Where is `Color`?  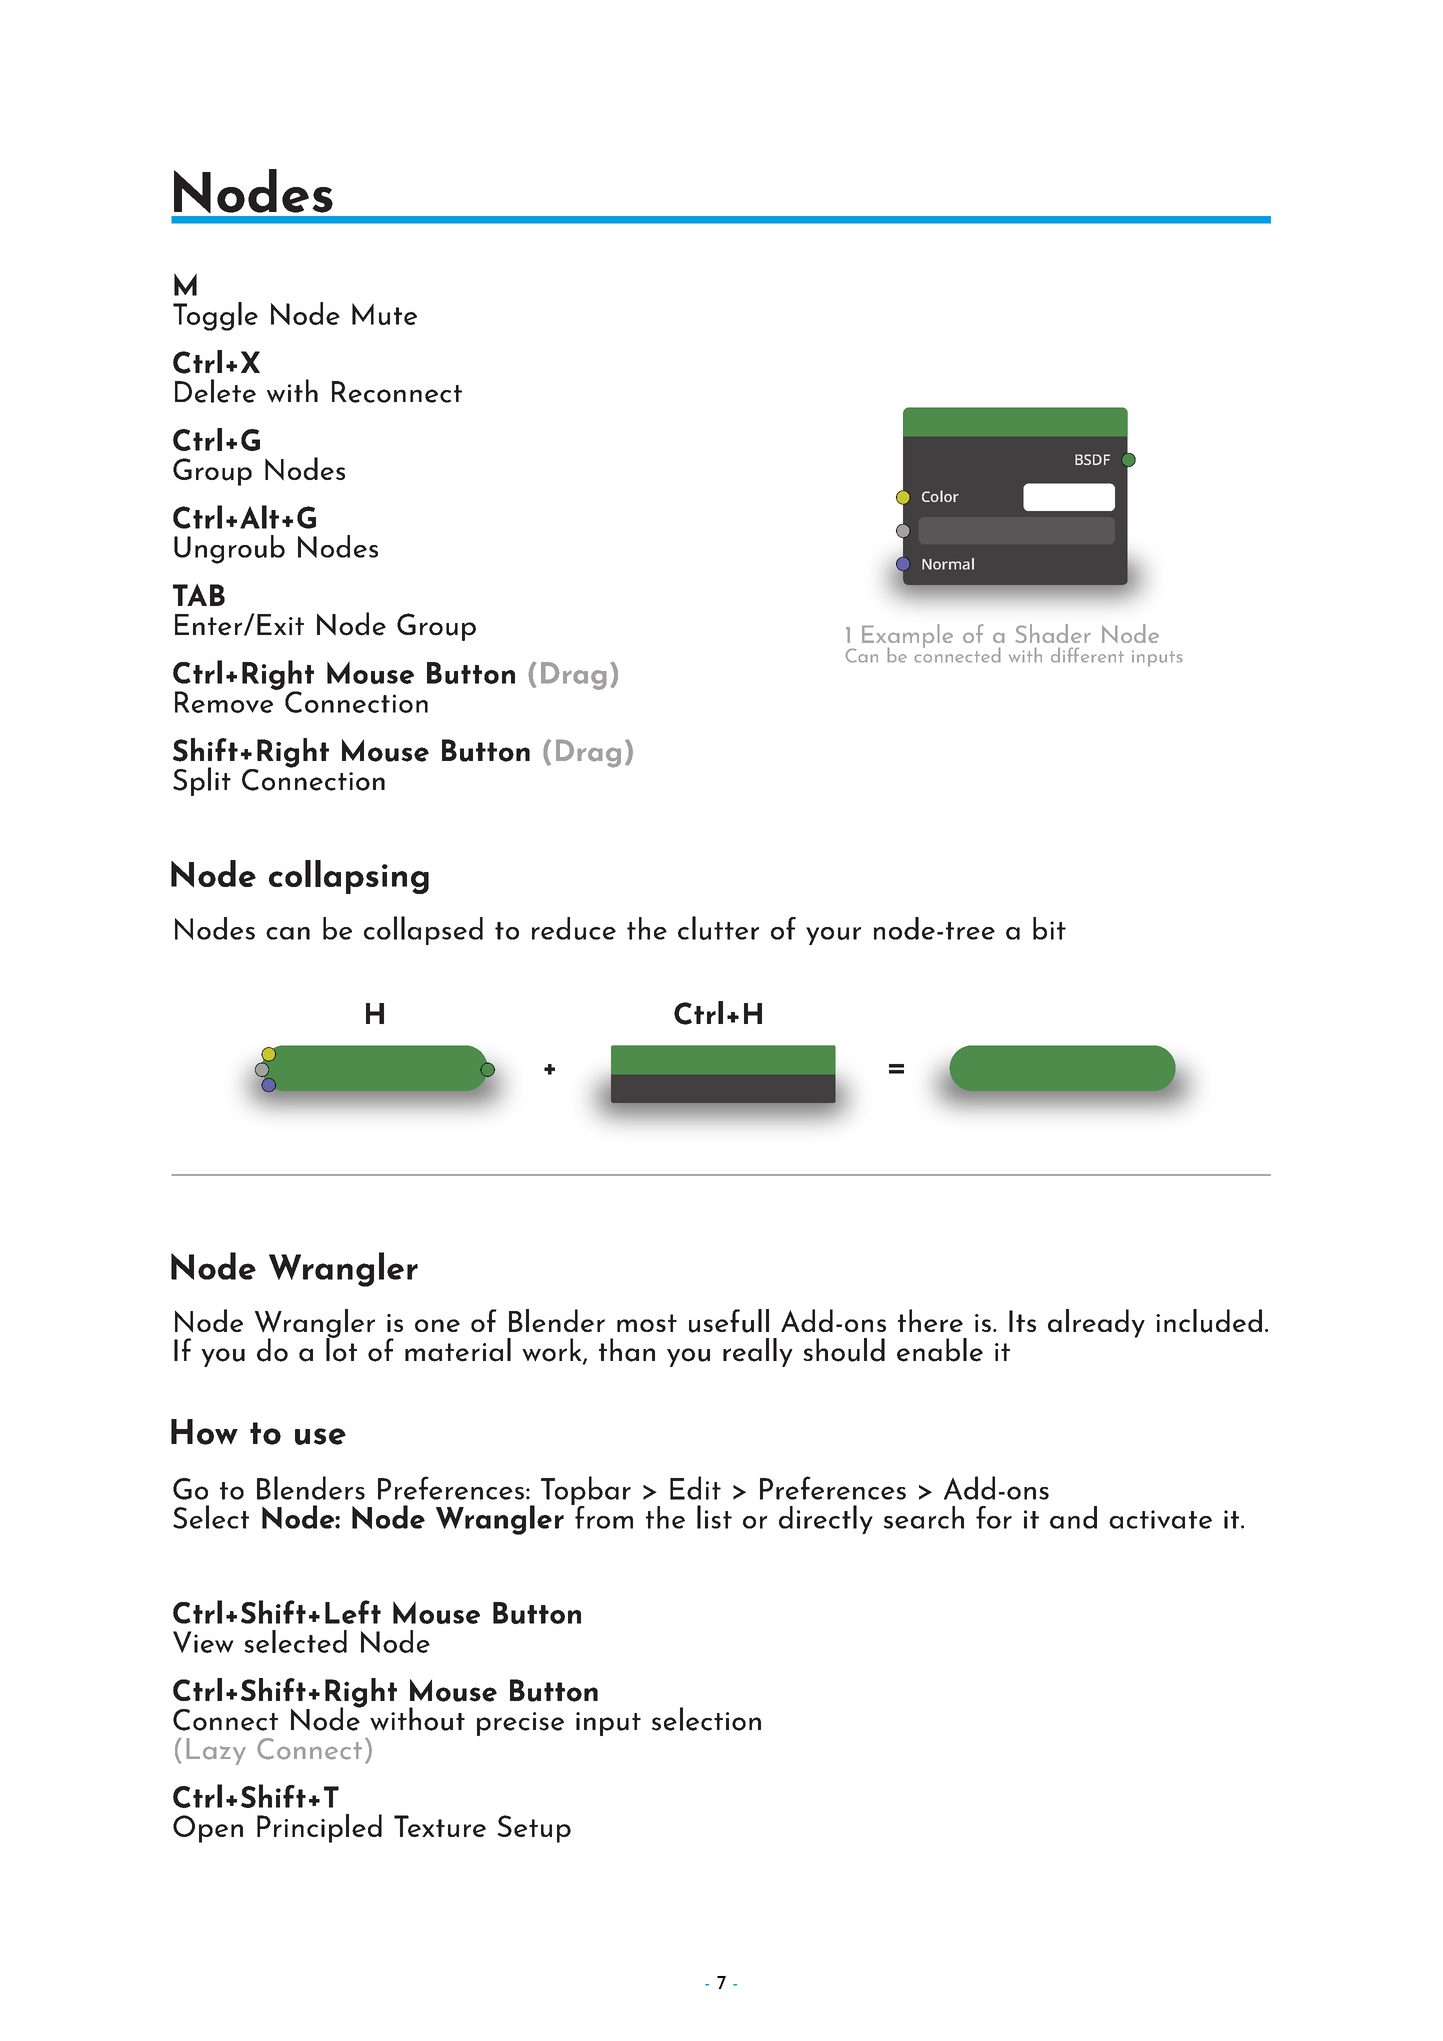
Color is located at coordinates (940, 496).
